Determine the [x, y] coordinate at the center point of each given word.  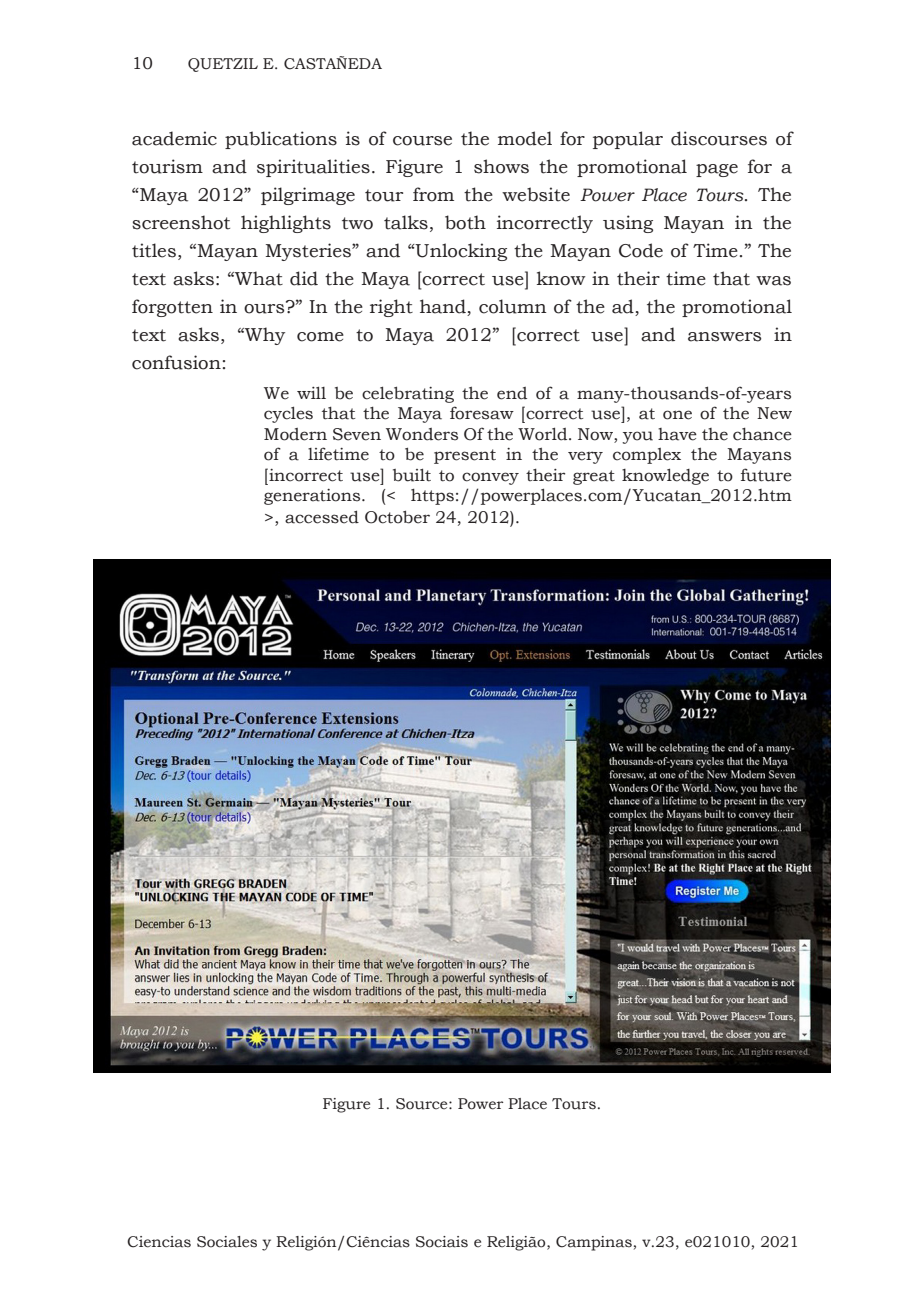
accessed [322, 517]
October [397, 517]
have [677, 434]
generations [313, 497]
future [766, 475]
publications [281, 140]
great [594, 477]
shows [501, 166]
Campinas [594, 1243]
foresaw [482, 413]
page [717, 170]
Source [423, 1104]
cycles [288, 414]
